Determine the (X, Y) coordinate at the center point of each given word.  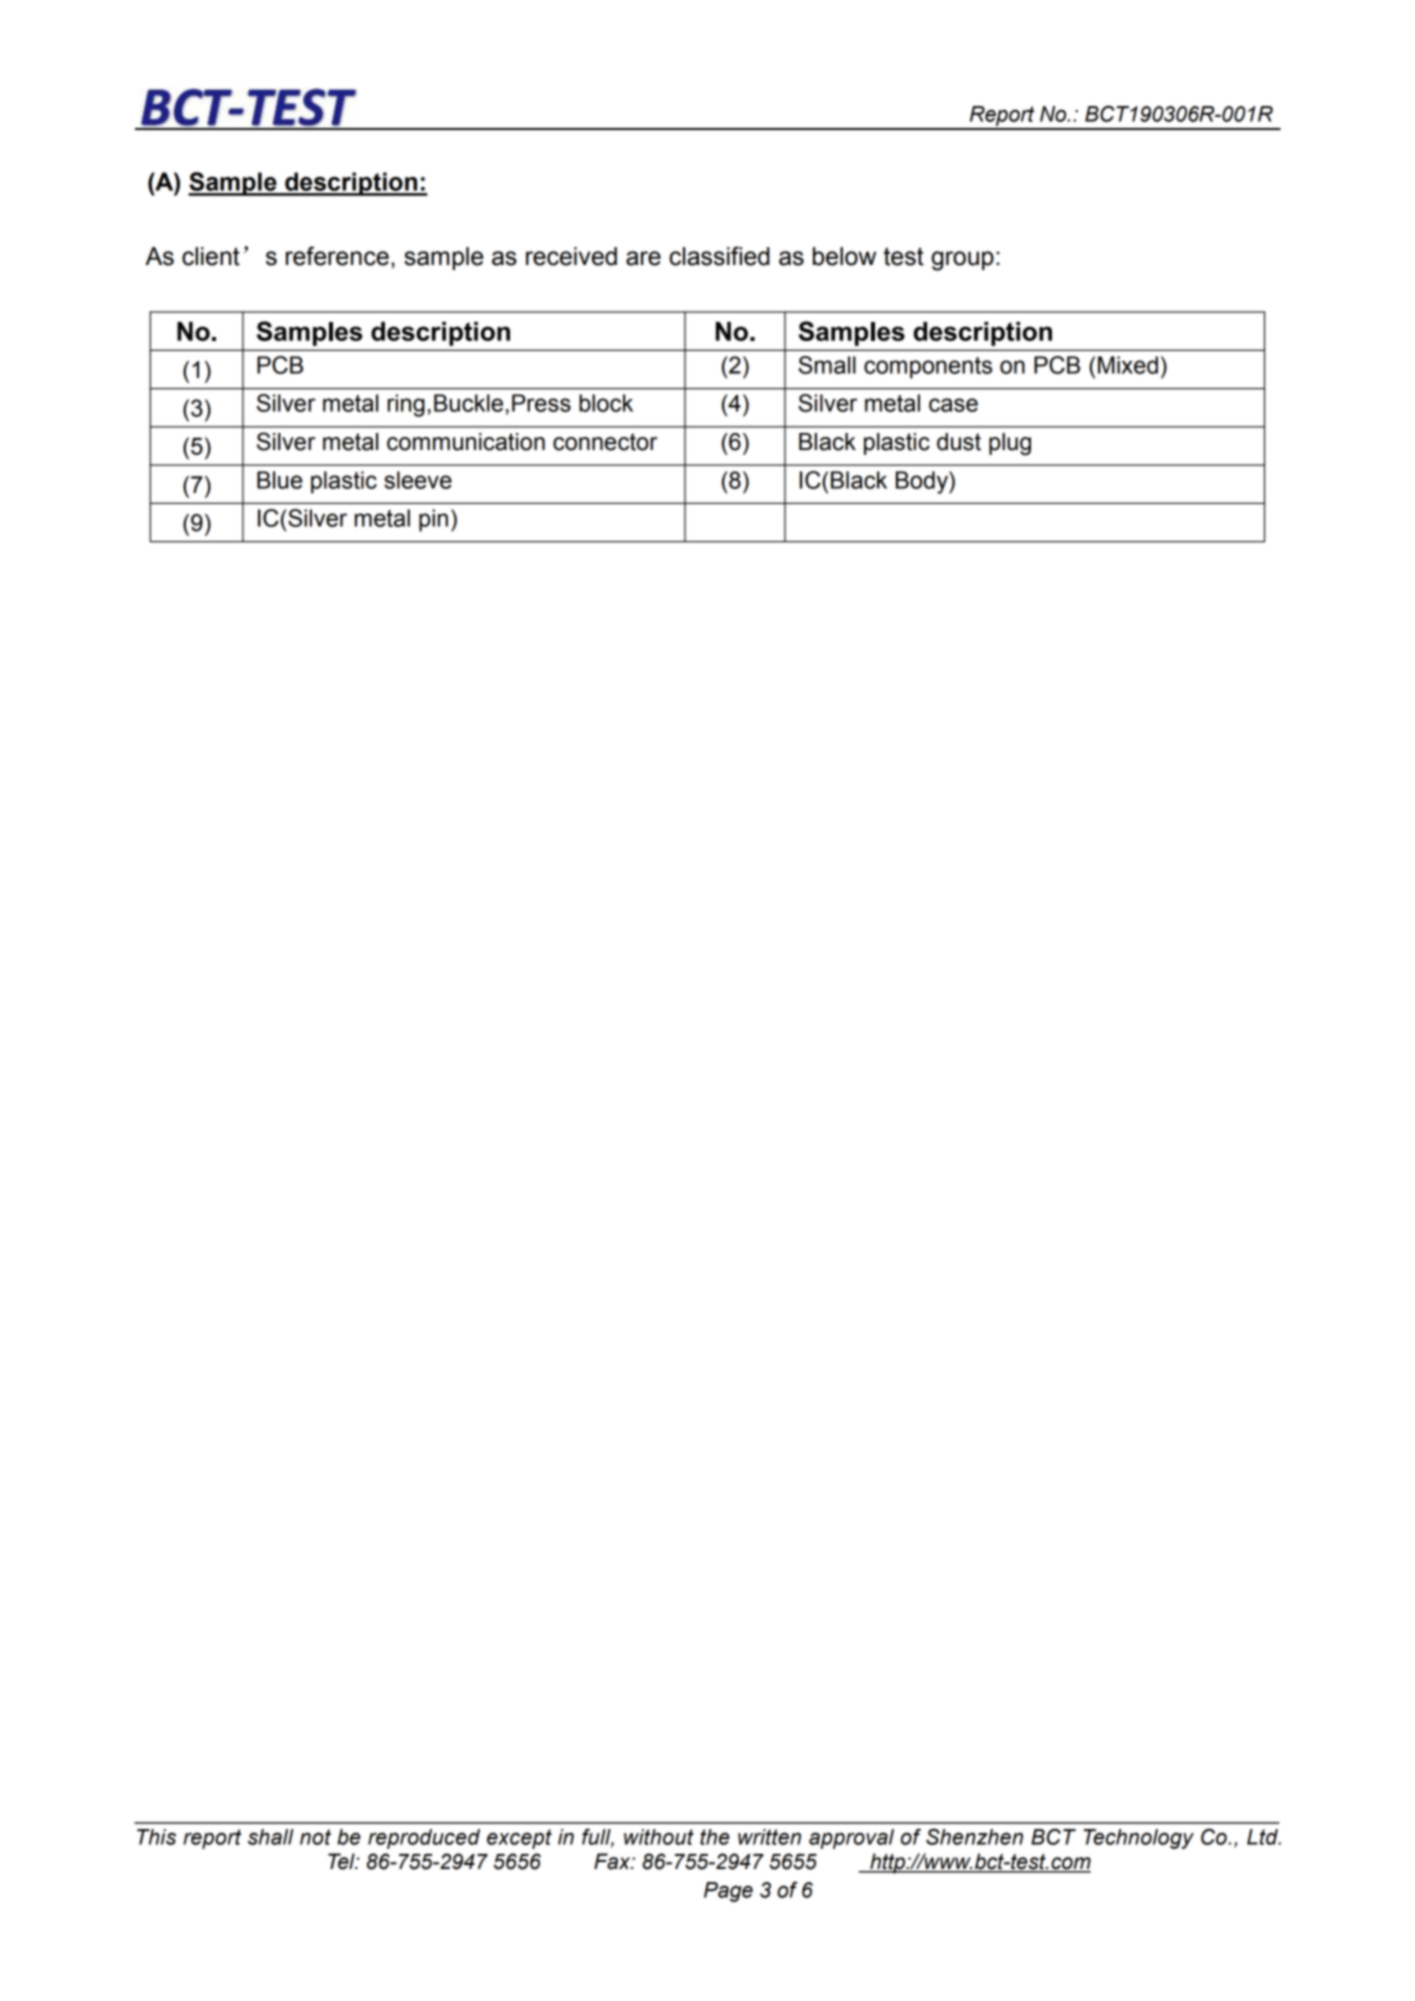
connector (605, 442)
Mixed (1128, 365)
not (315, 1837)
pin (433, 520)
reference (337, 256)
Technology (1138, 1839)
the (715, 1837)
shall (271, 1837)
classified (719, 256)
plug (1010, 444)
